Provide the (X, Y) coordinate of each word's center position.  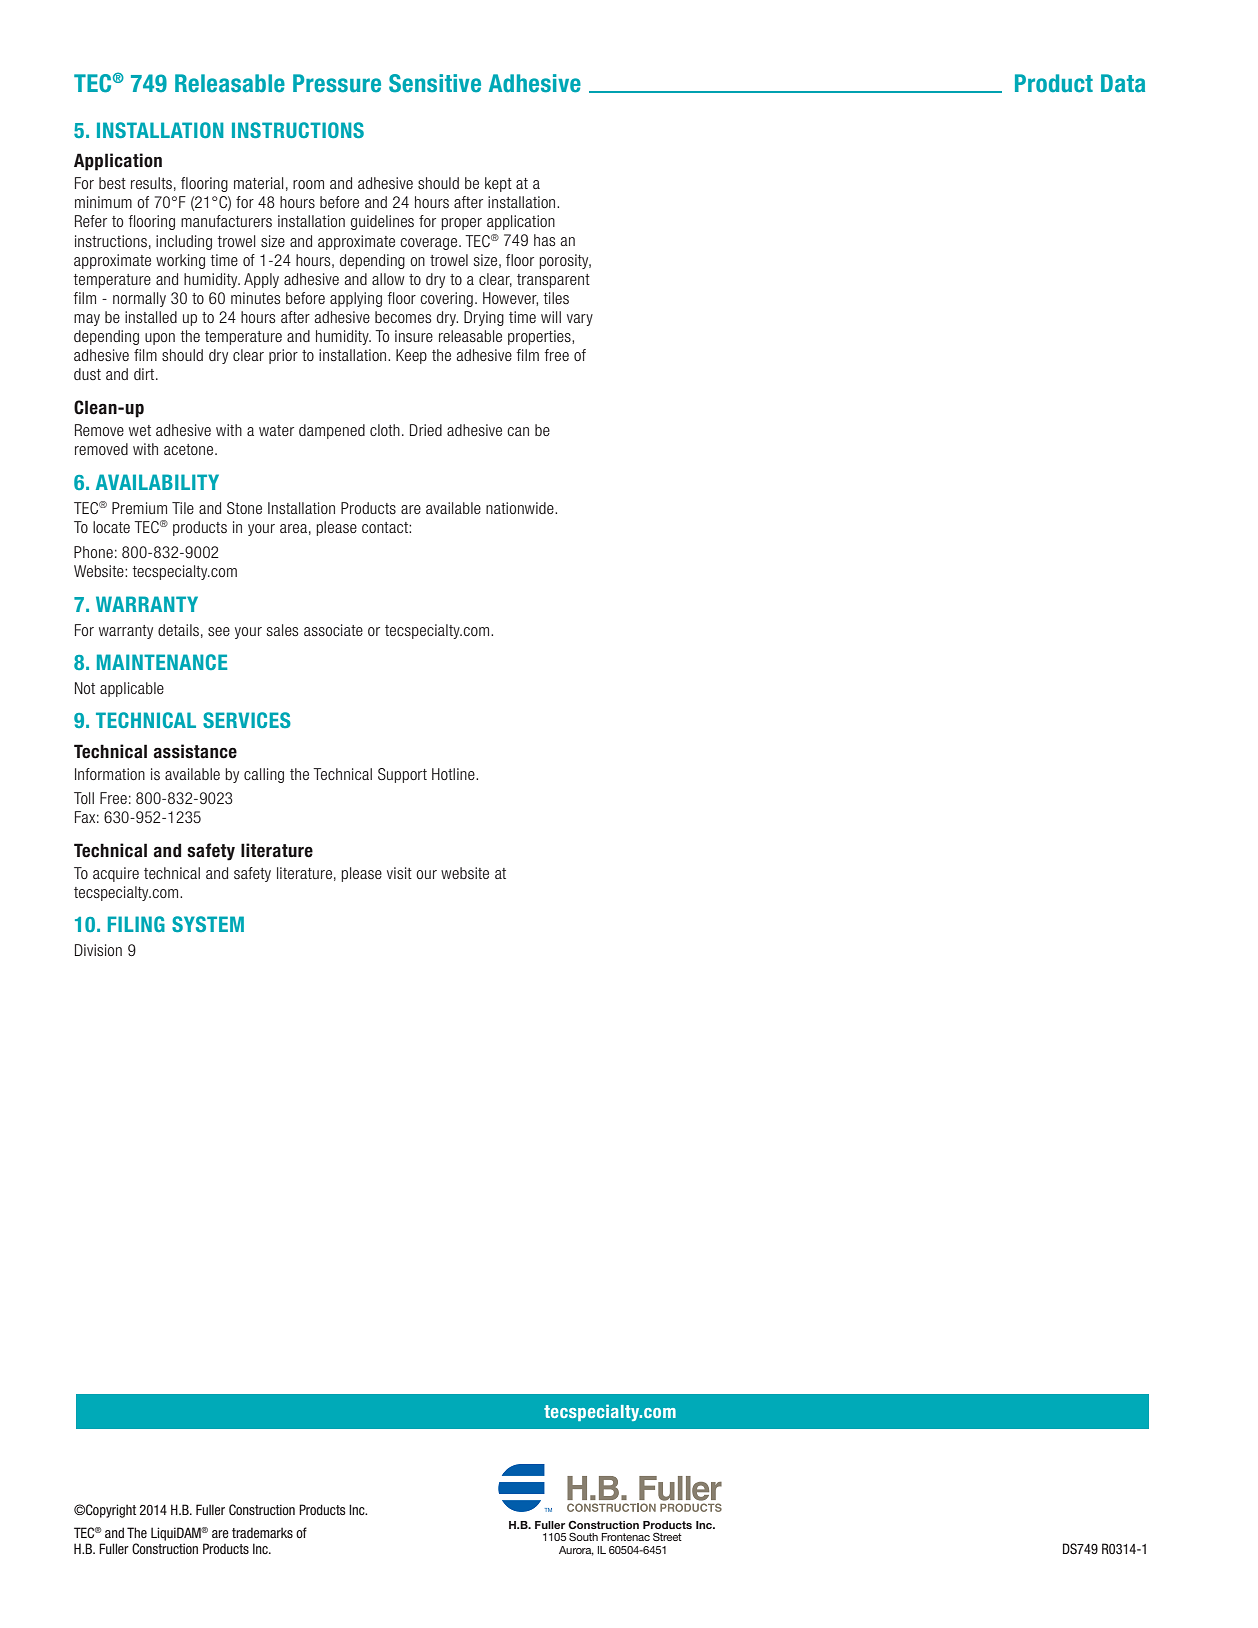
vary (580, 320)
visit (399, 873)
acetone (190, 449)
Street (667, 1536)
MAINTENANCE (162, 662)
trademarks (262, 1533)
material (258, 183)
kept (498, 184)
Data (1123, 83)
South (583, 1536)
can (518, 431)
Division (98, 950)
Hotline (454, 774)
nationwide (521, 508)
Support (402, 775)
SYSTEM (208, 924)
